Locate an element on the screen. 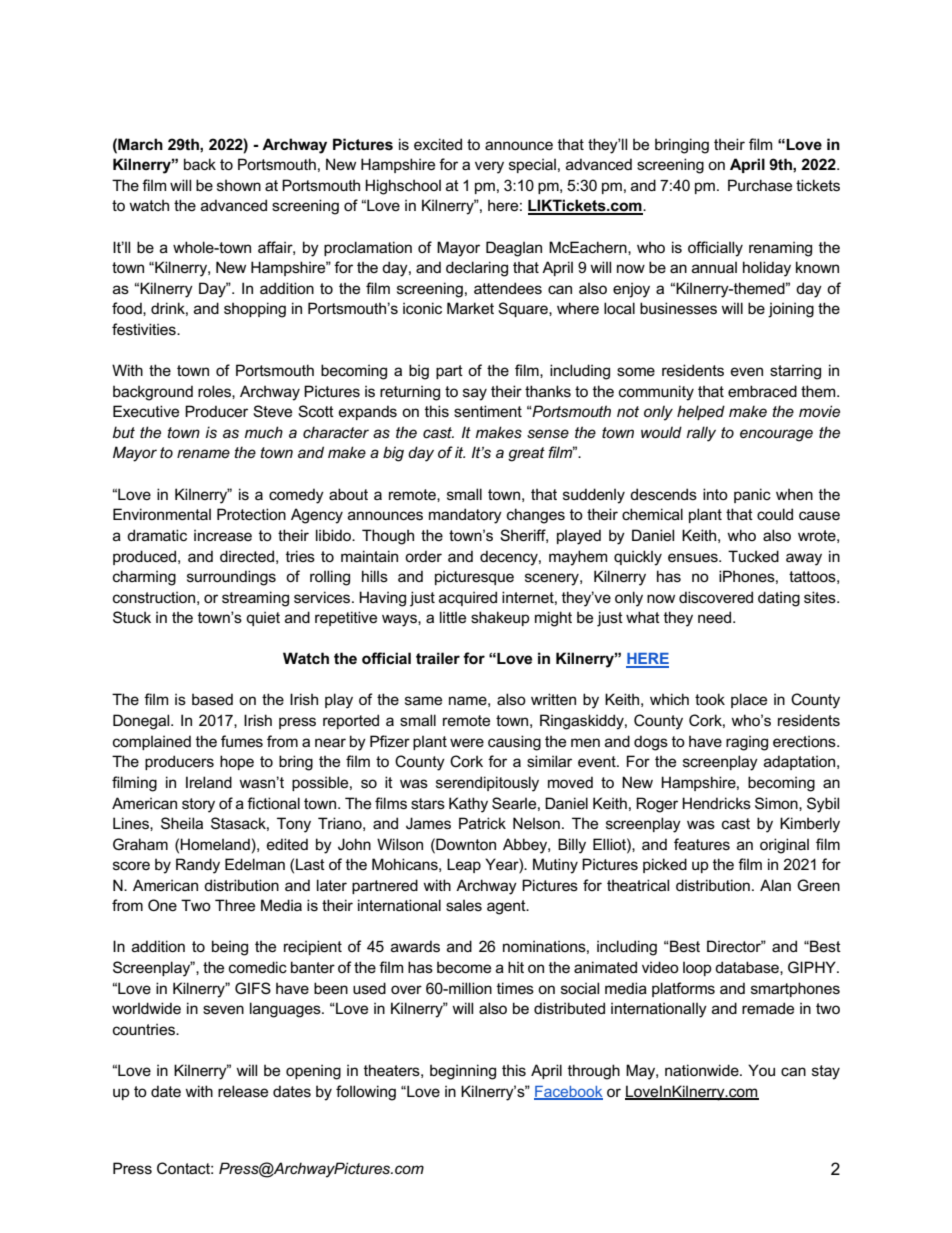 Image resolution: width=952 pixels, height=1233 pixels. very is located at coordinates (489, 167).
